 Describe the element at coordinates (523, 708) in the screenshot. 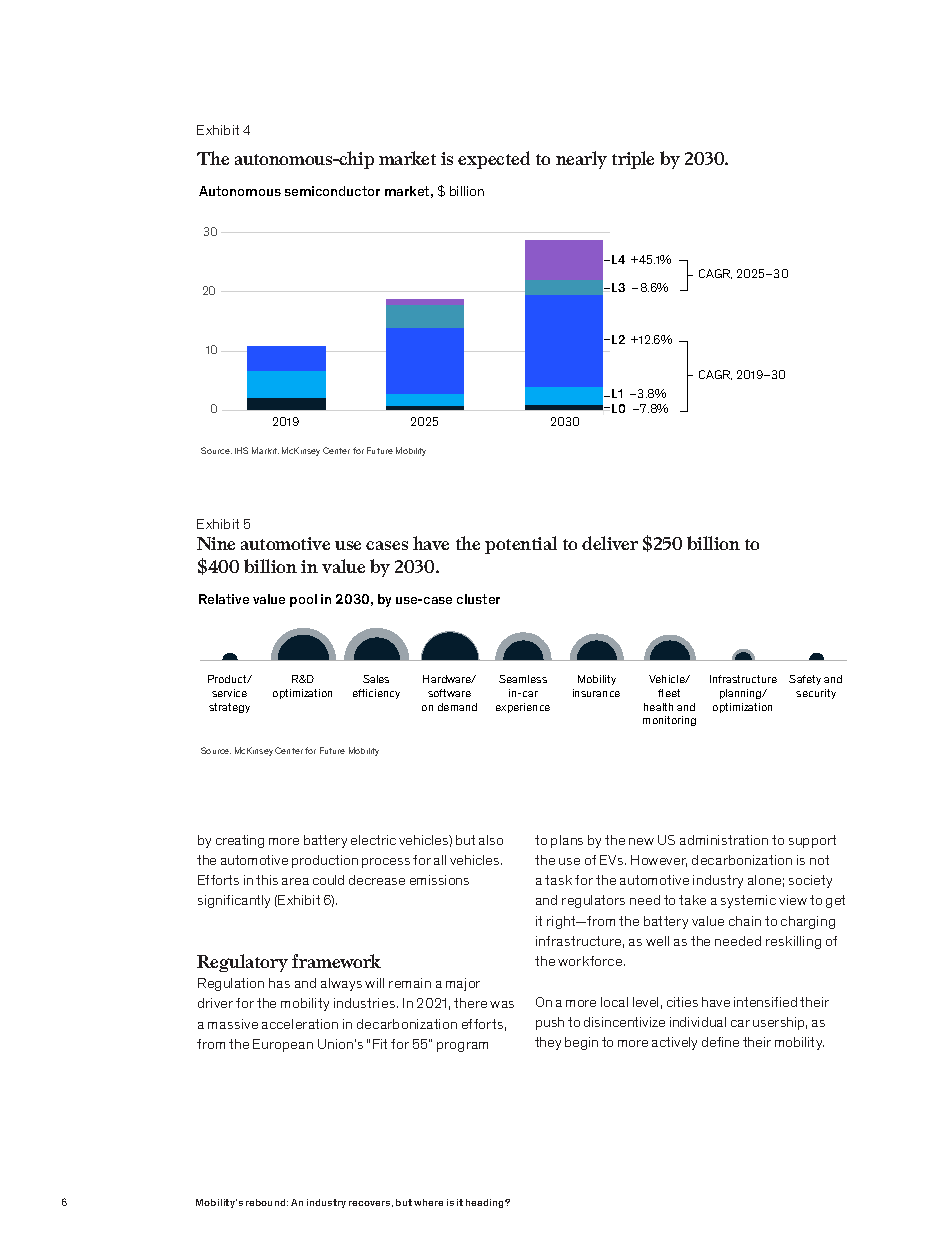

I see `experience` at that location.
